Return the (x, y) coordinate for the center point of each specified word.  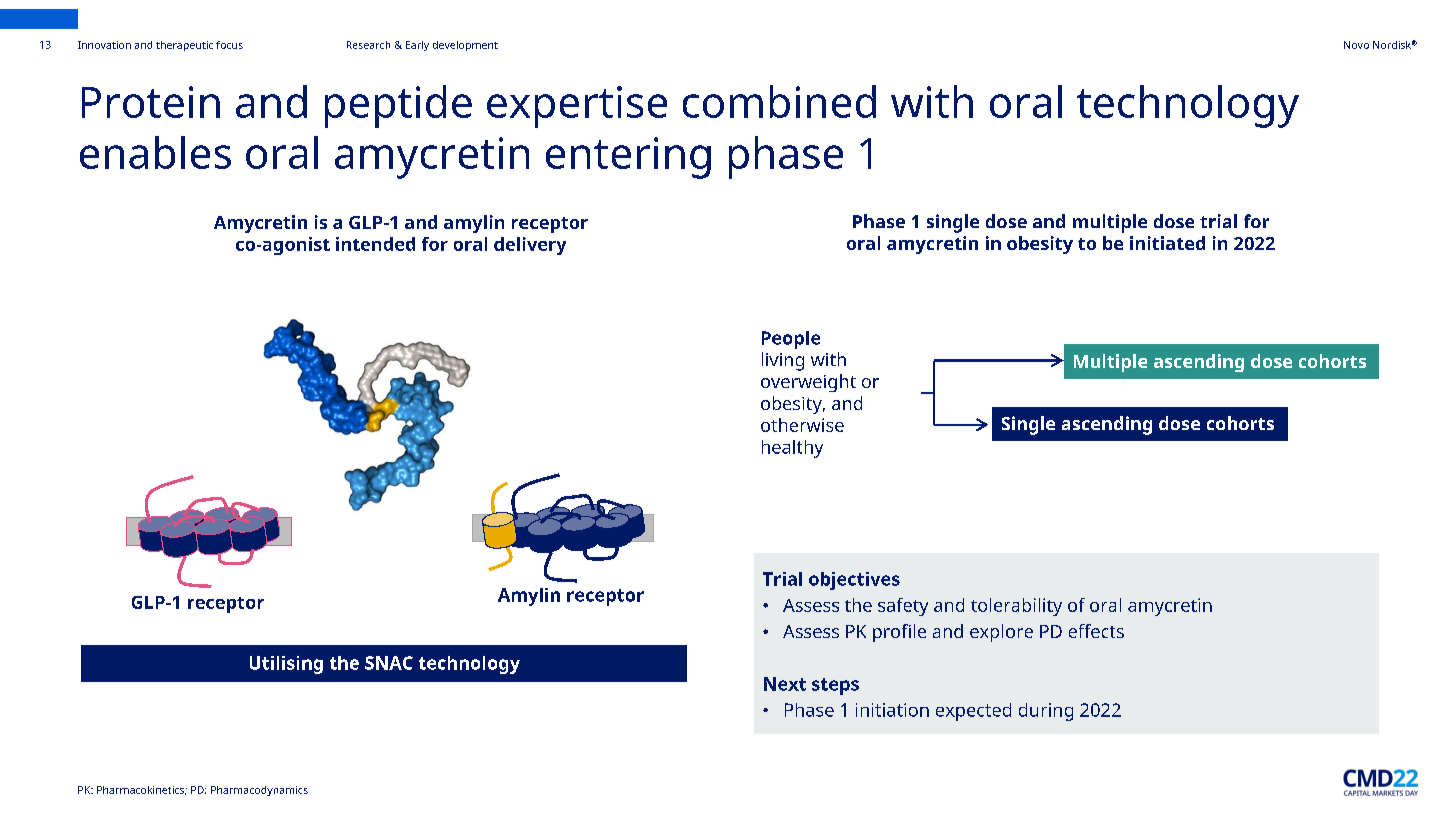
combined (779, 101)
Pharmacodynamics (259, 791)
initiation (892, 710)
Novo (1356, 45)
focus (229, 45)
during (1046, 712)
